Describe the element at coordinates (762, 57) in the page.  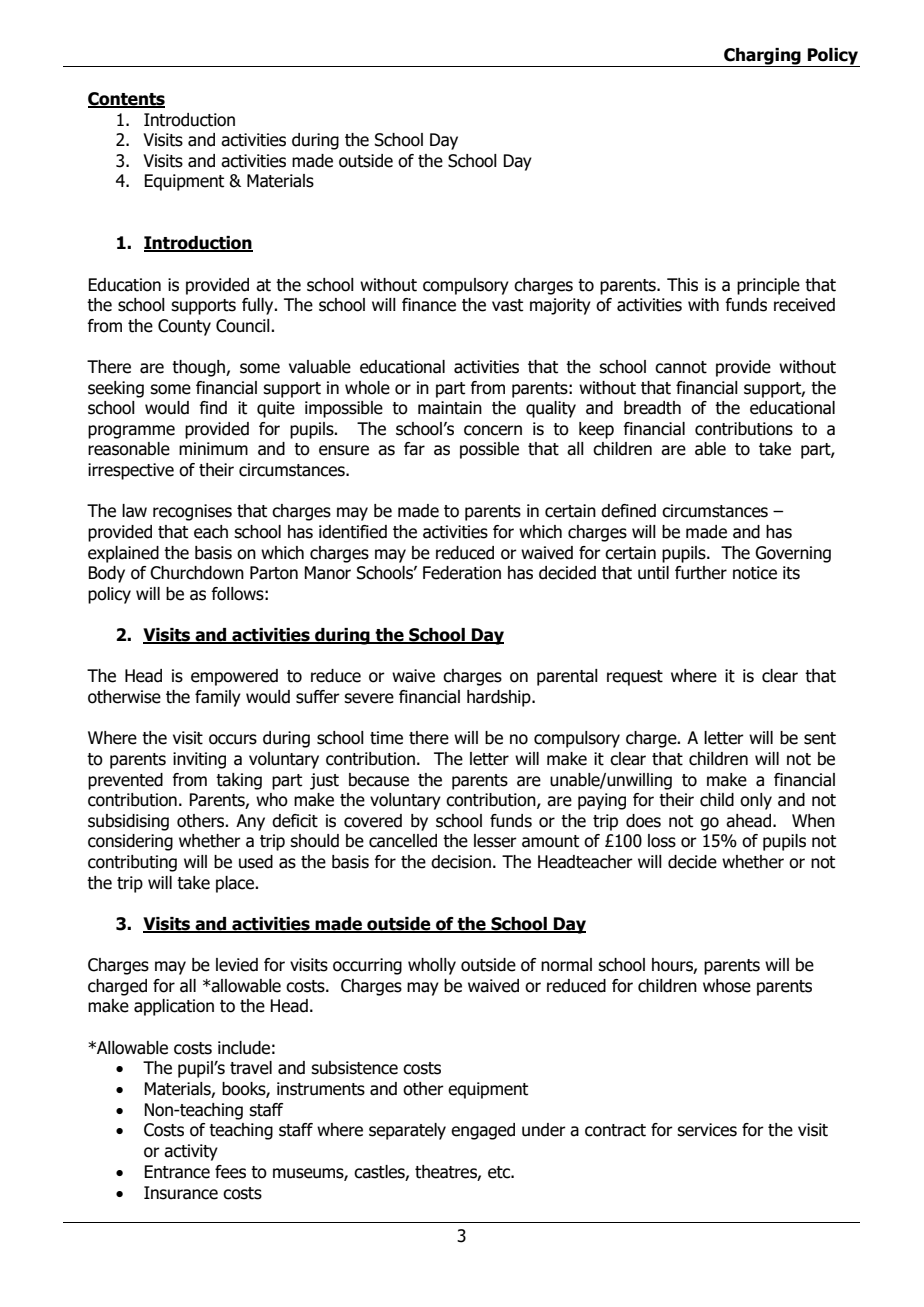
I see `Charging` at that location.
